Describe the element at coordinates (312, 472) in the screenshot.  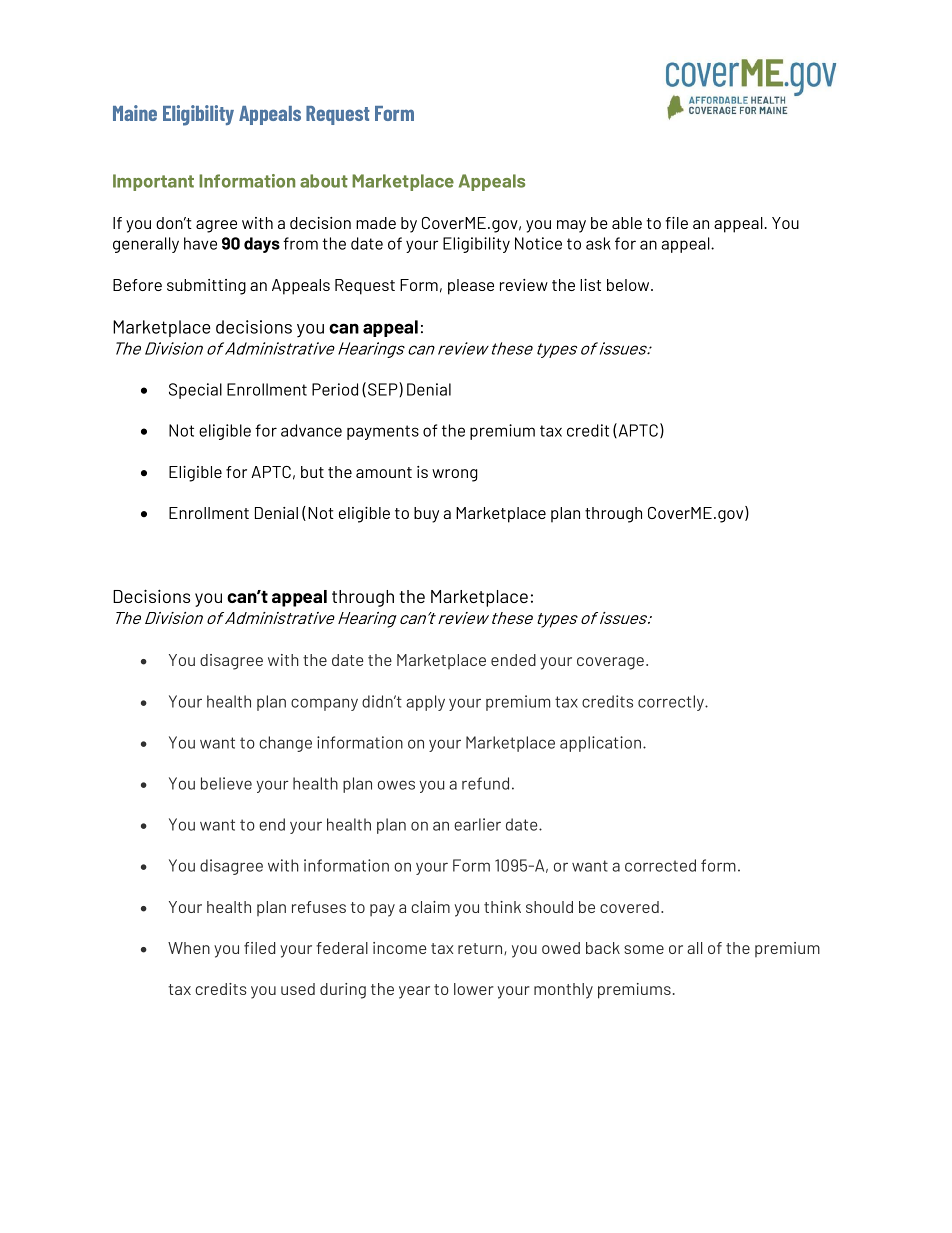
I see `but` at that location.
